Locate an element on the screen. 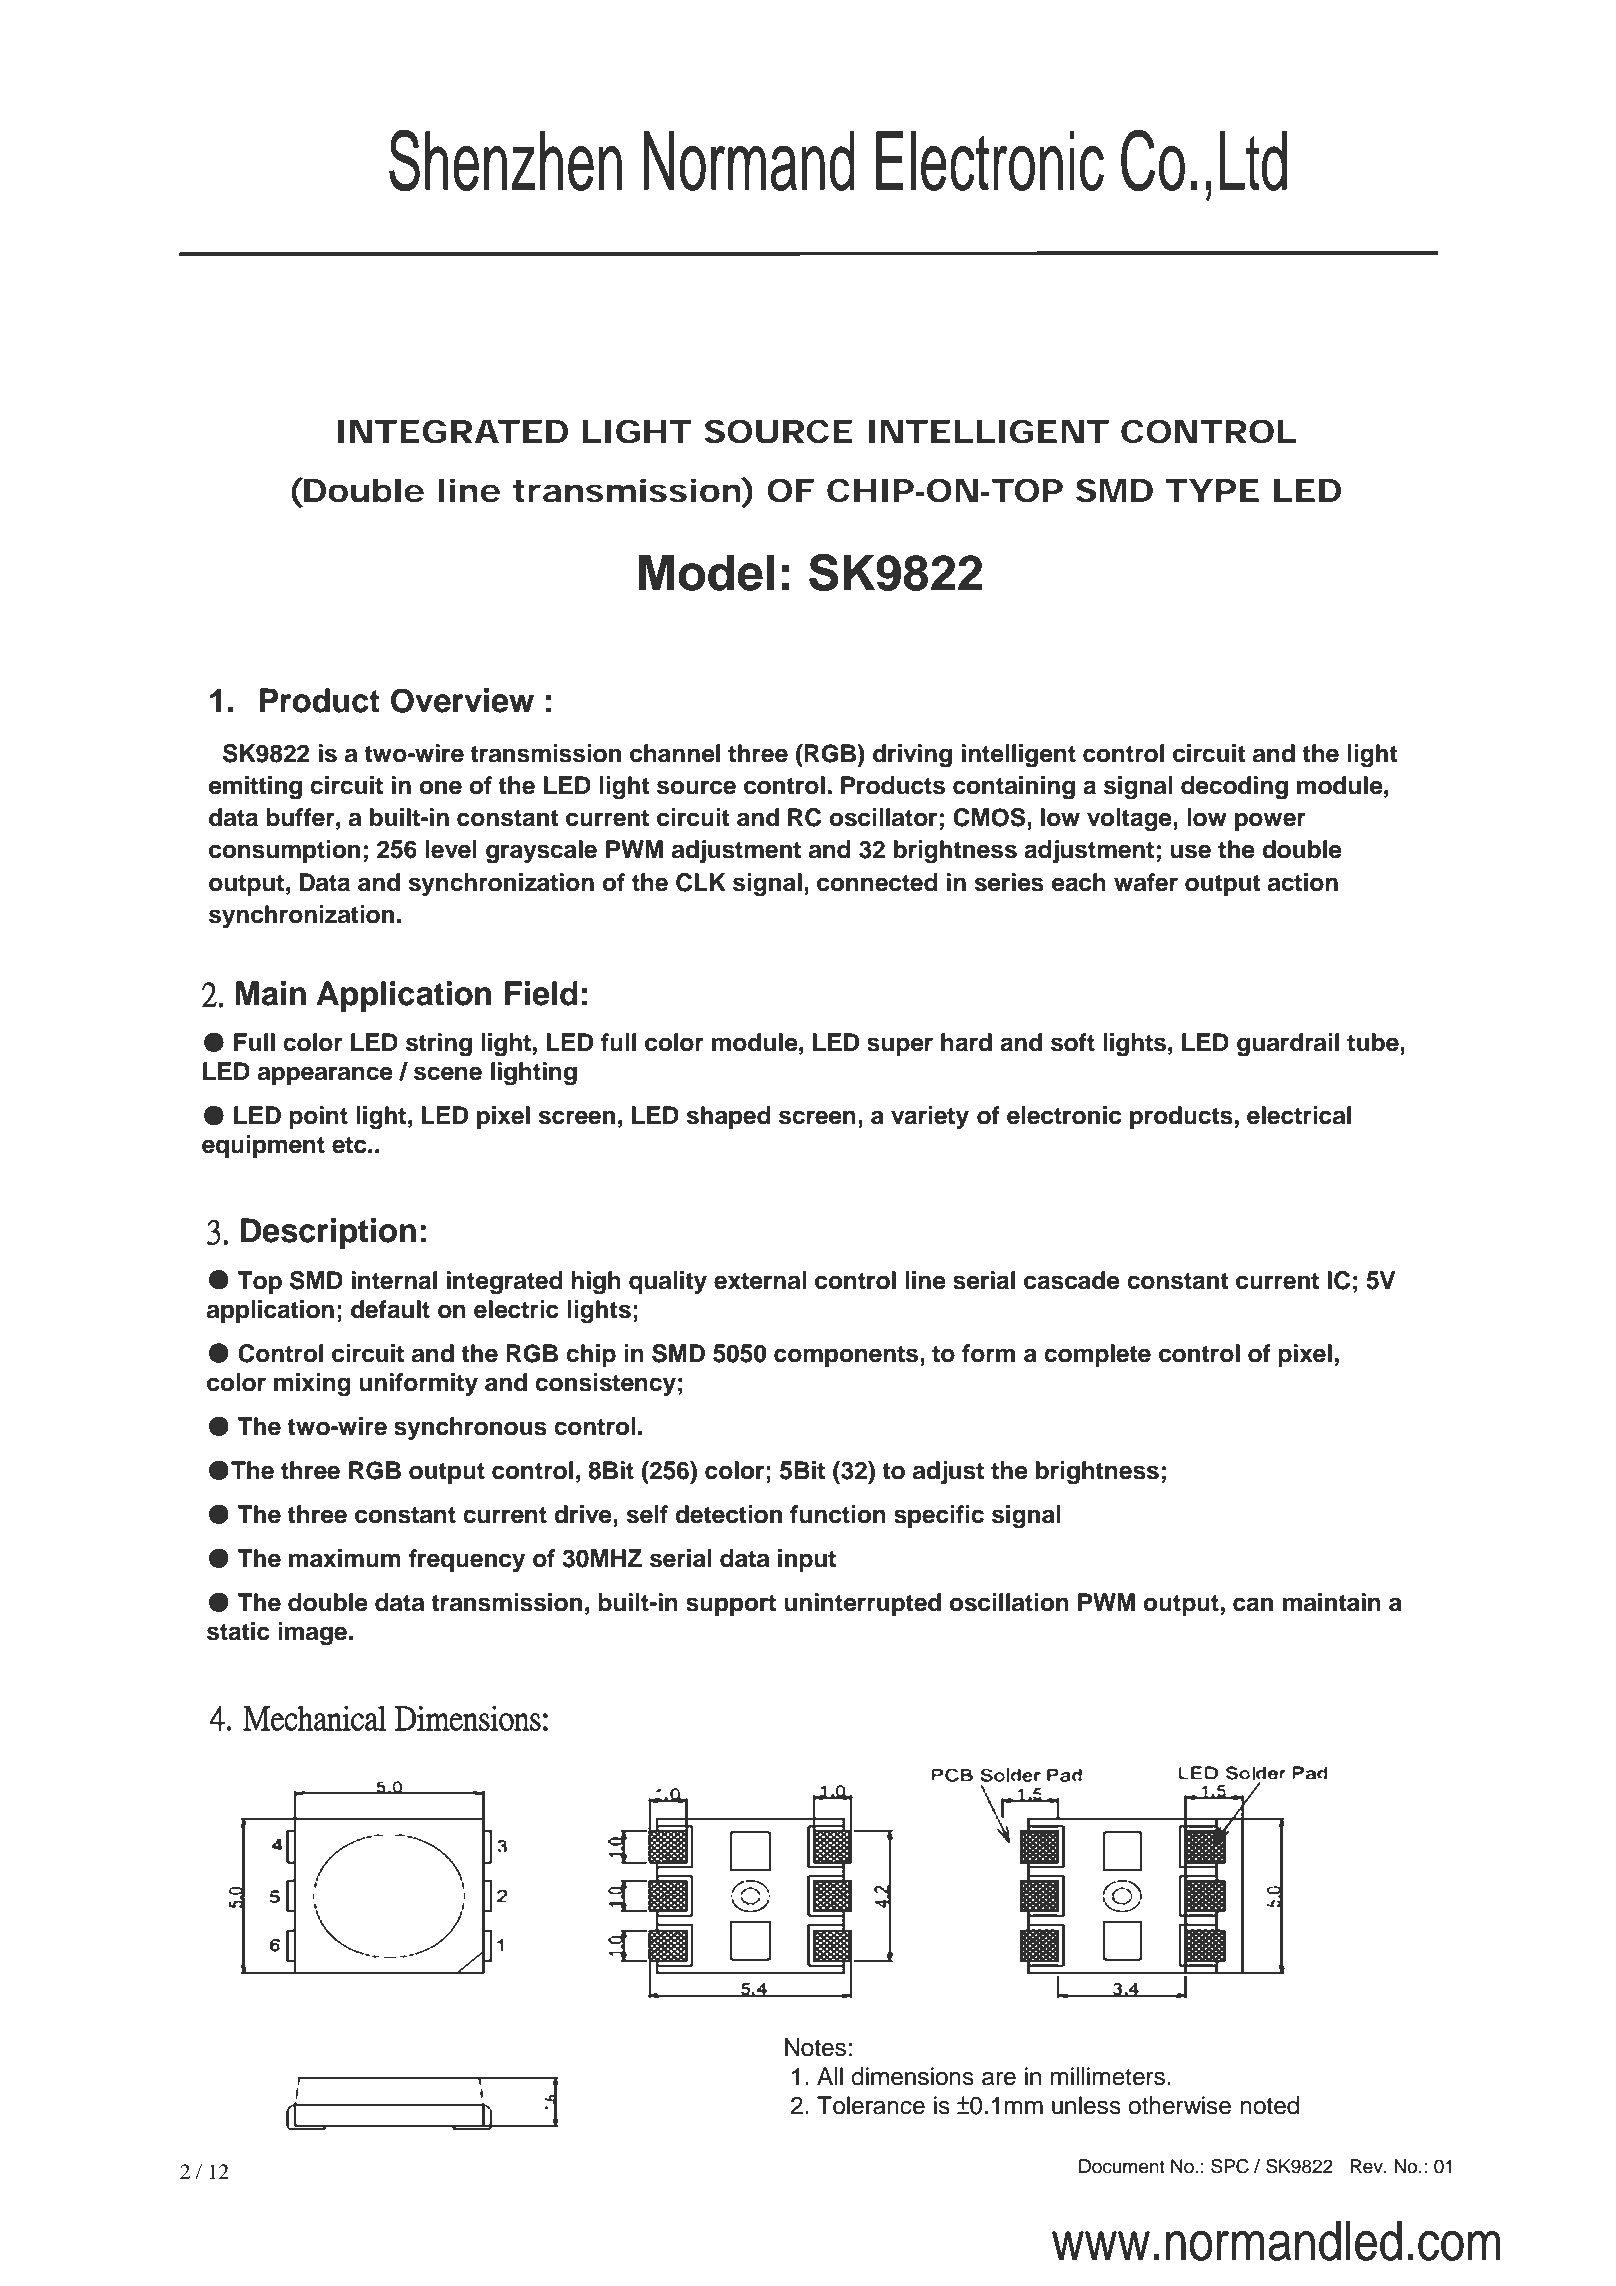 The height and width of the screenshot is (2286, 1616). All is located at coordinates (830, 2076).
